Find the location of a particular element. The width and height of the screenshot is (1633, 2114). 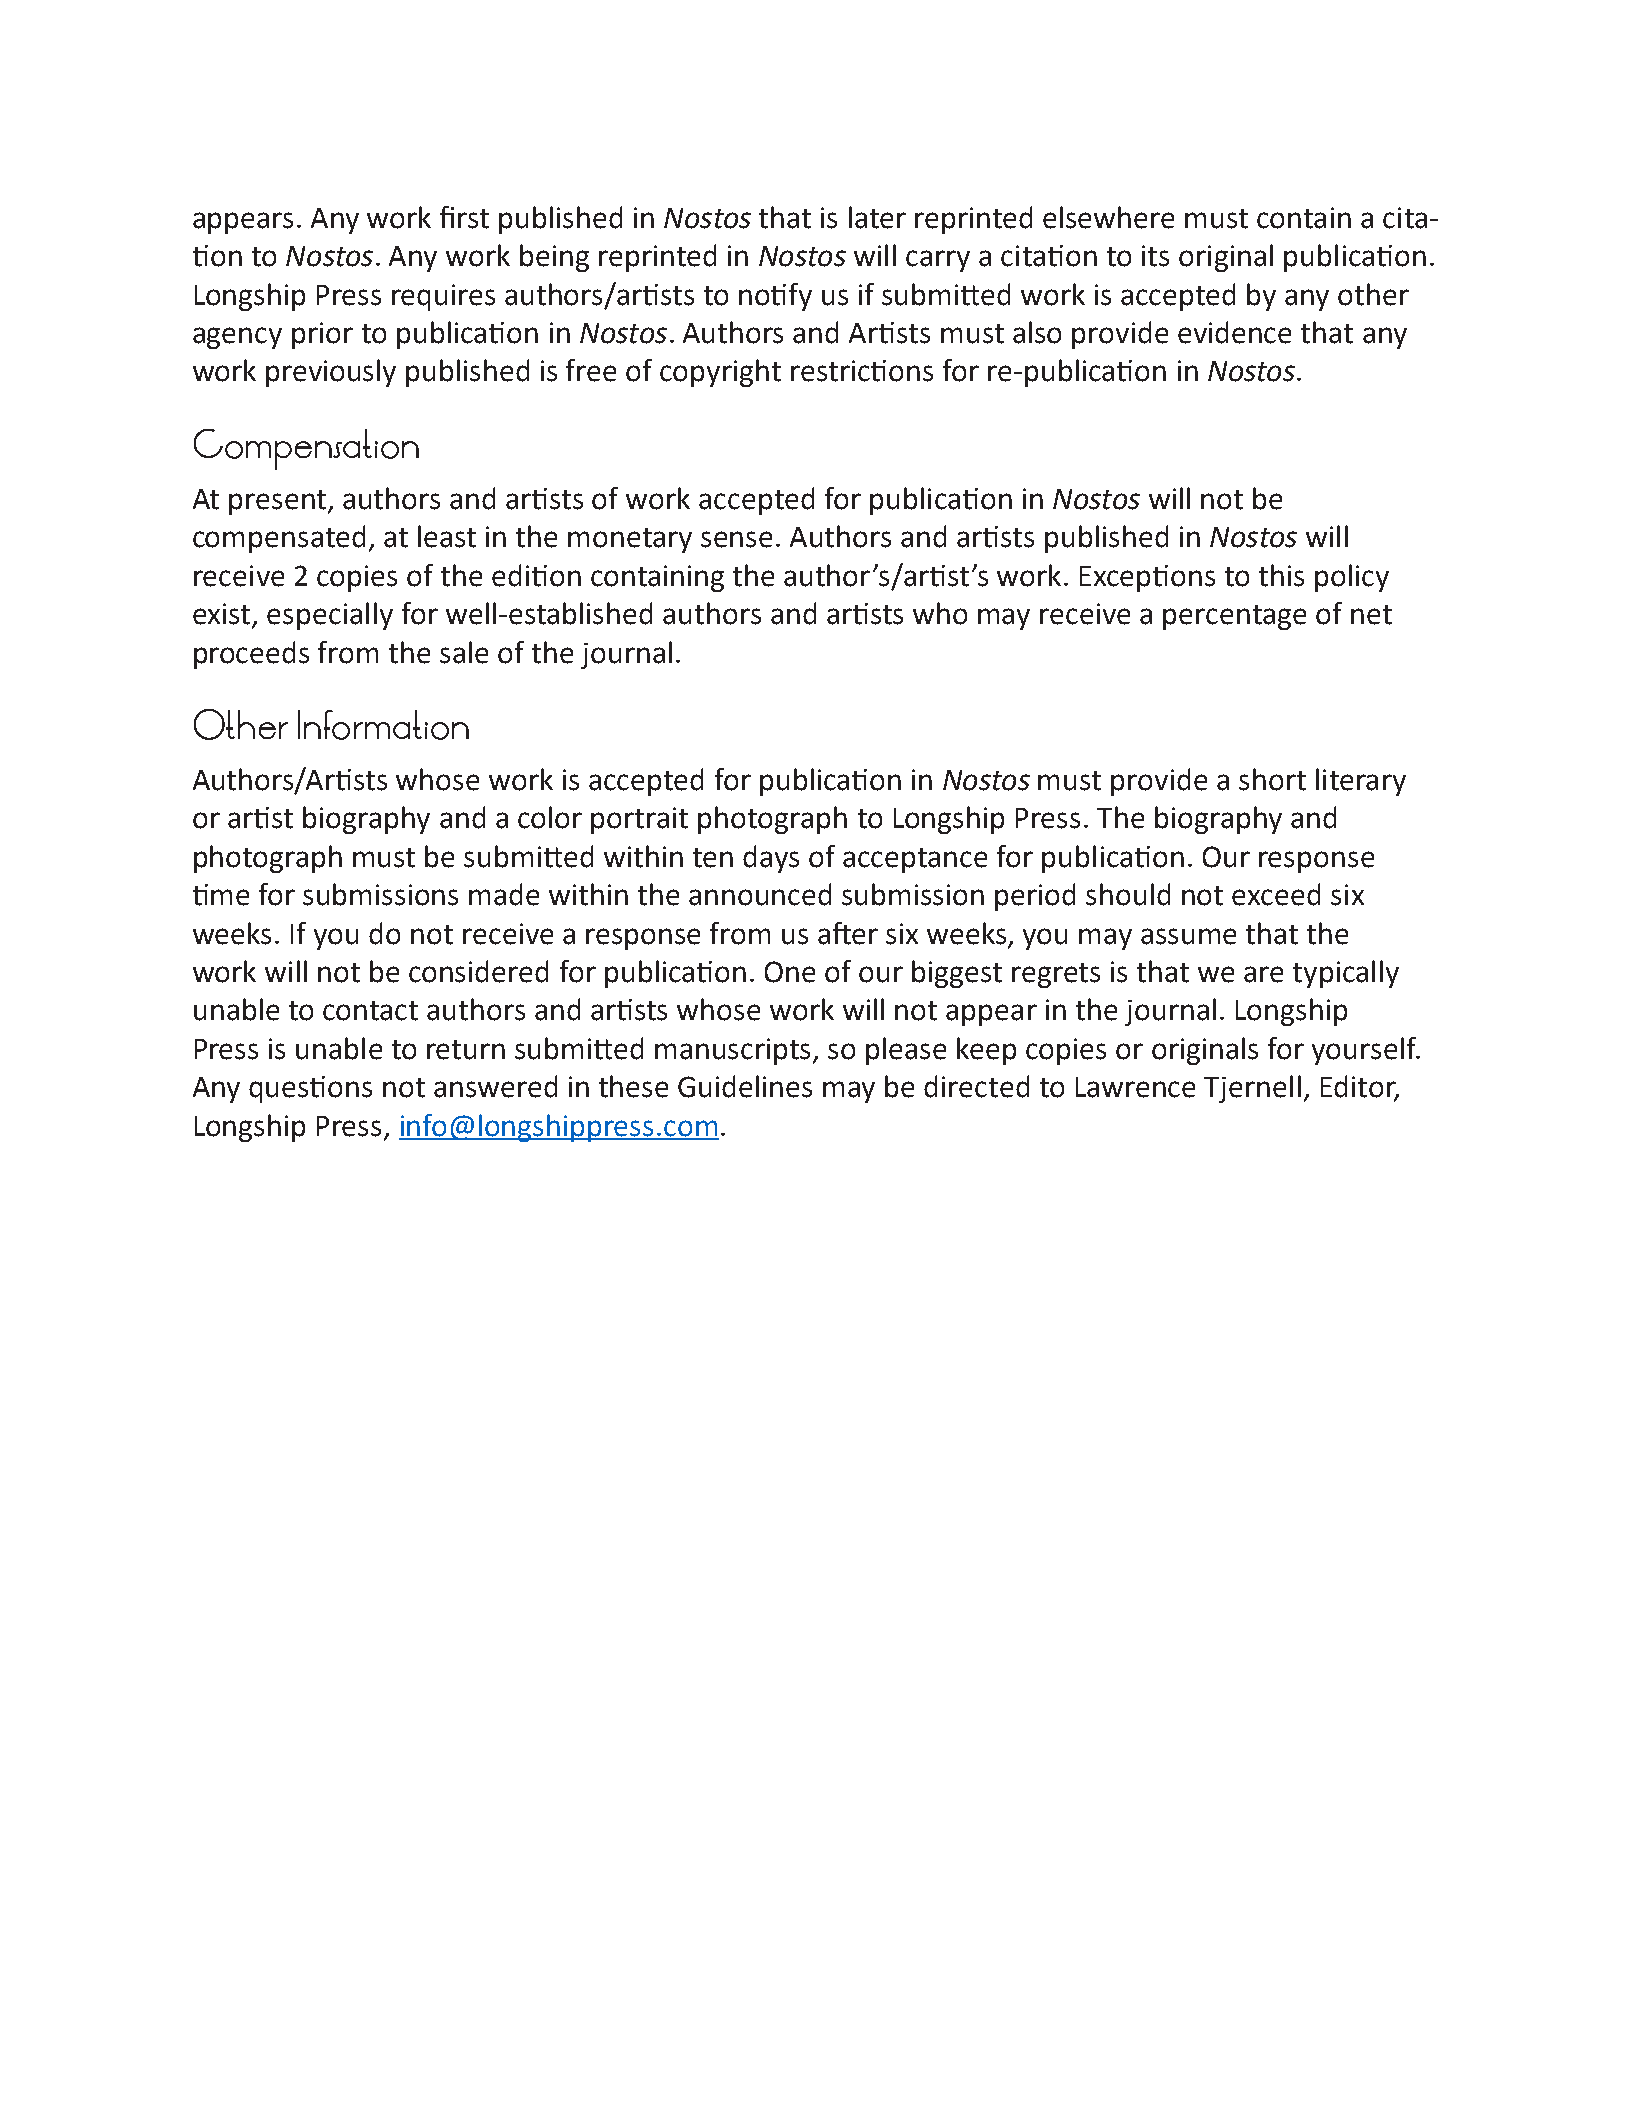

later is located at coordinates (877, 217).
